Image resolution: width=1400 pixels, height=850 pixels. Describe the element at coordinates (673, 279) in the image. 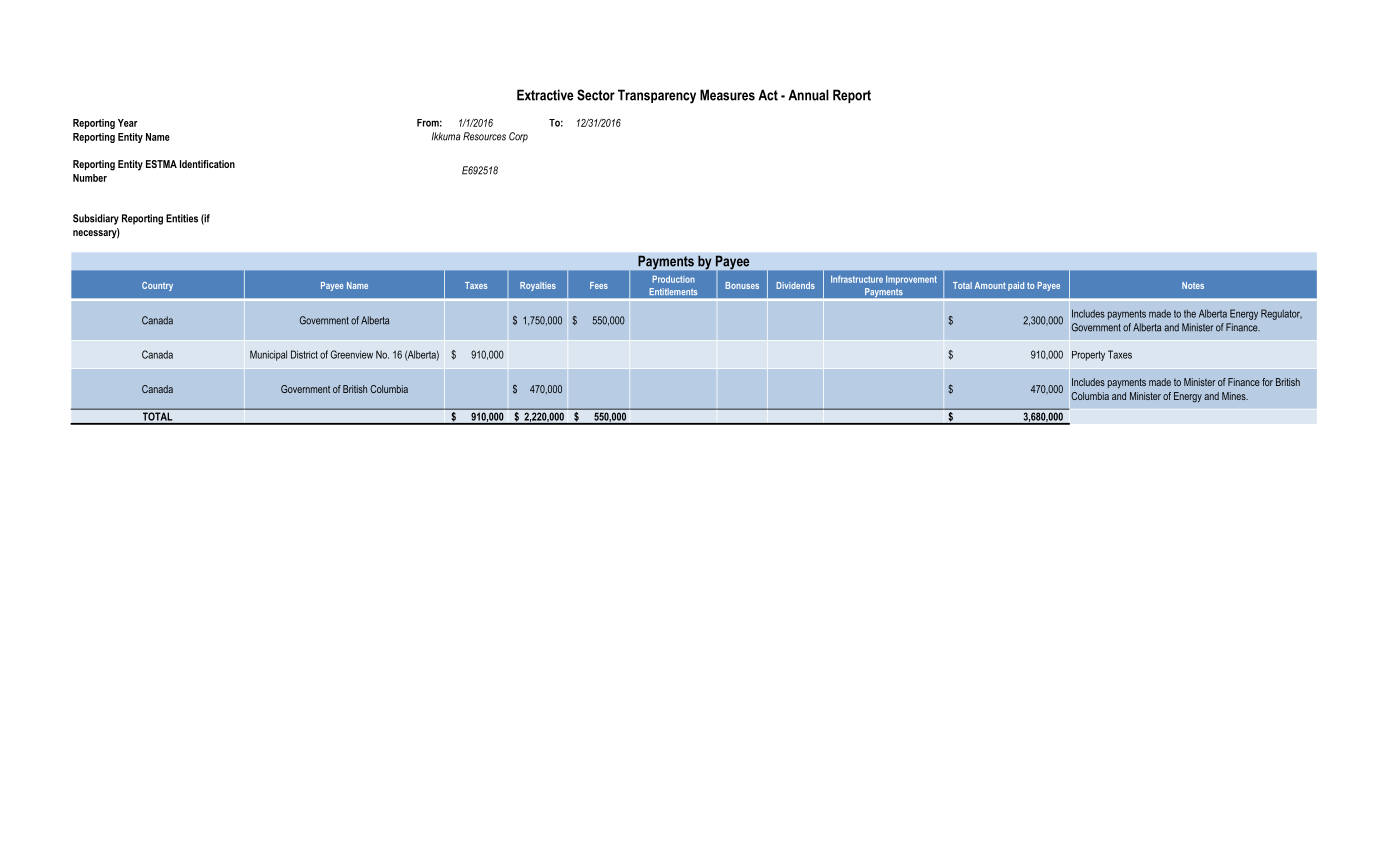

I see `Production` at that location.
